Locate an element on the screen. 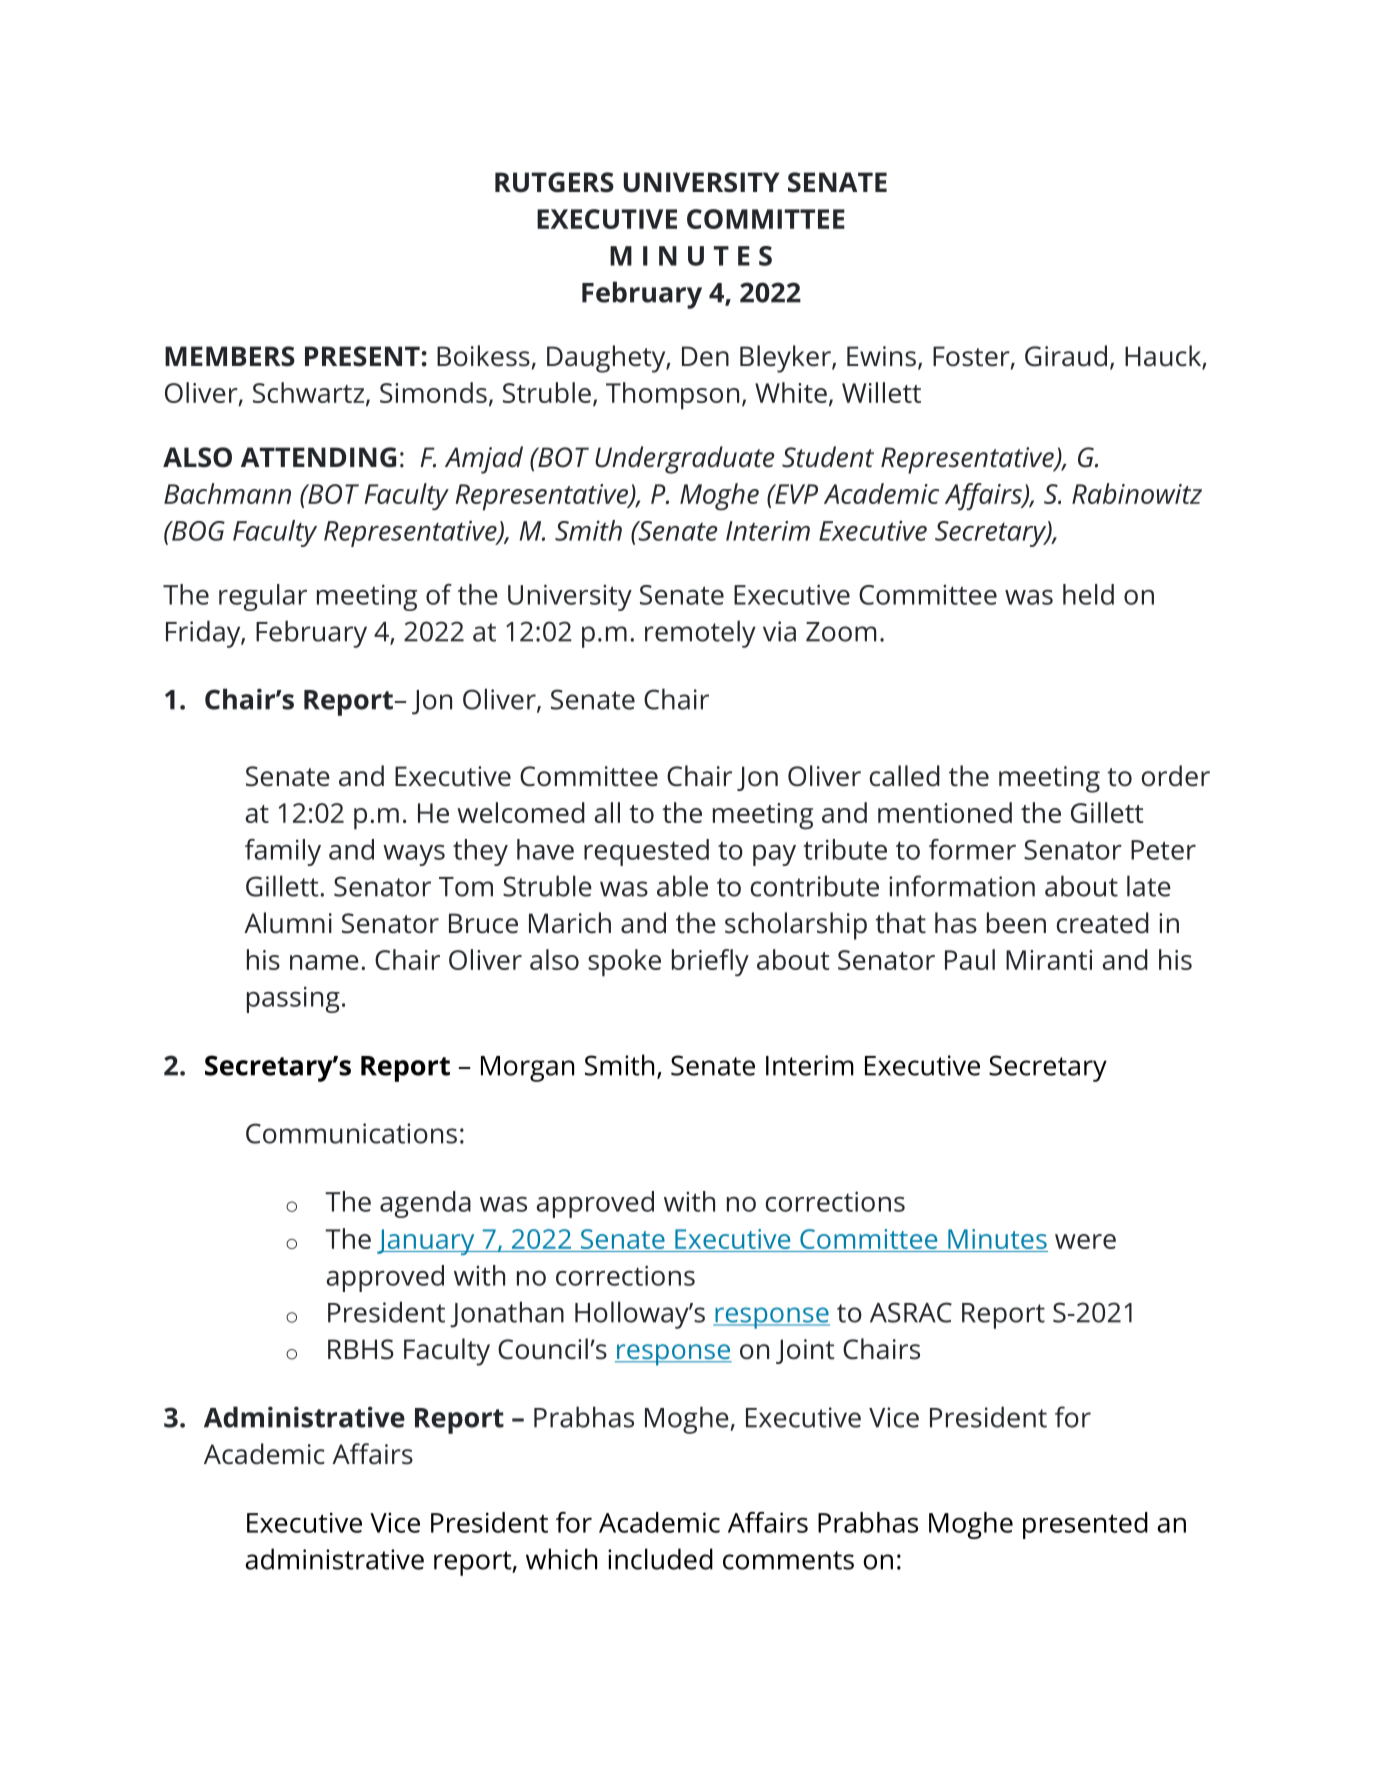 The width and height of the screenshot is (1379, 1784). Communications is located at coordinates (351, 1133).
